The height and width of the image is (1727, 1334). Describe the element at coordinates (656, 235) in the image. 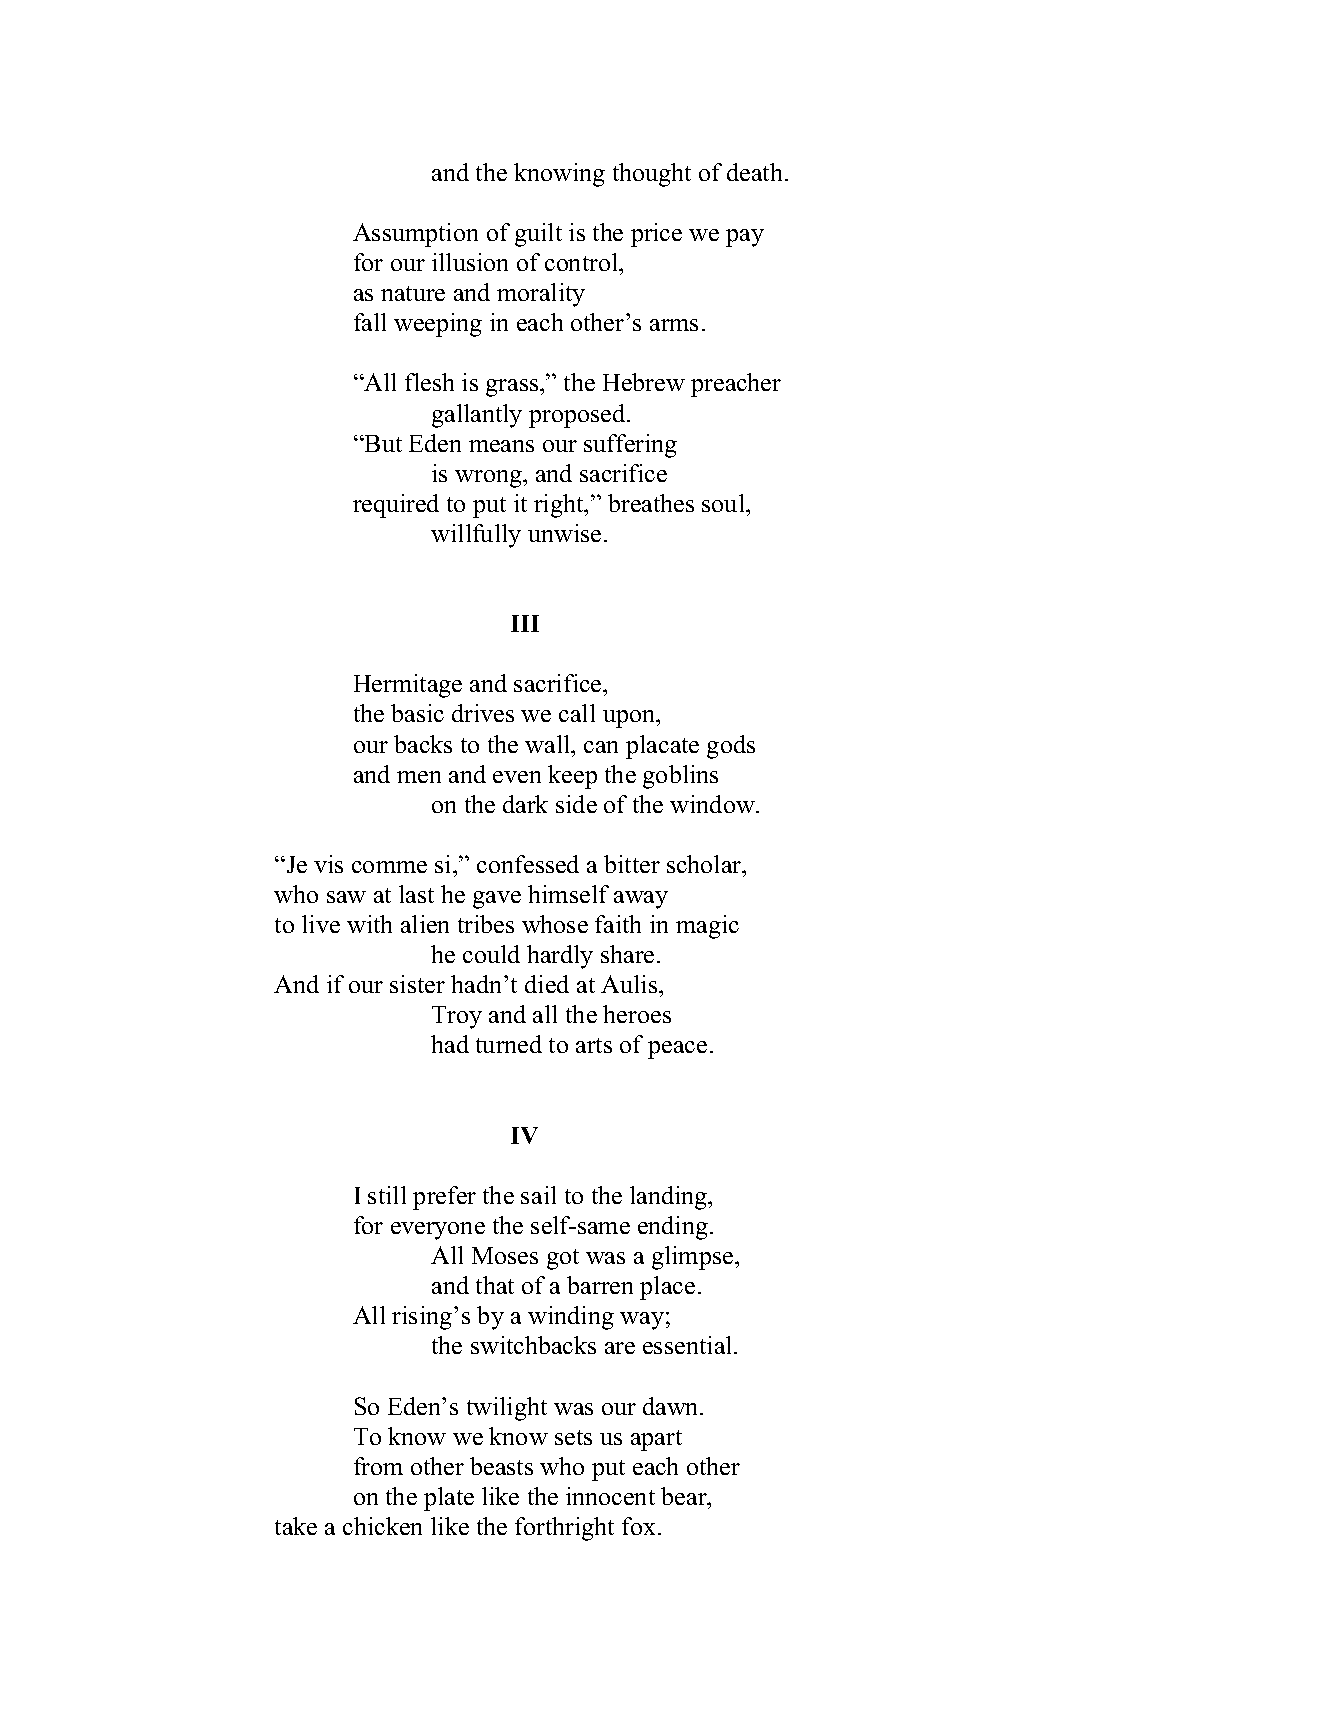

I see `price` at that location.
